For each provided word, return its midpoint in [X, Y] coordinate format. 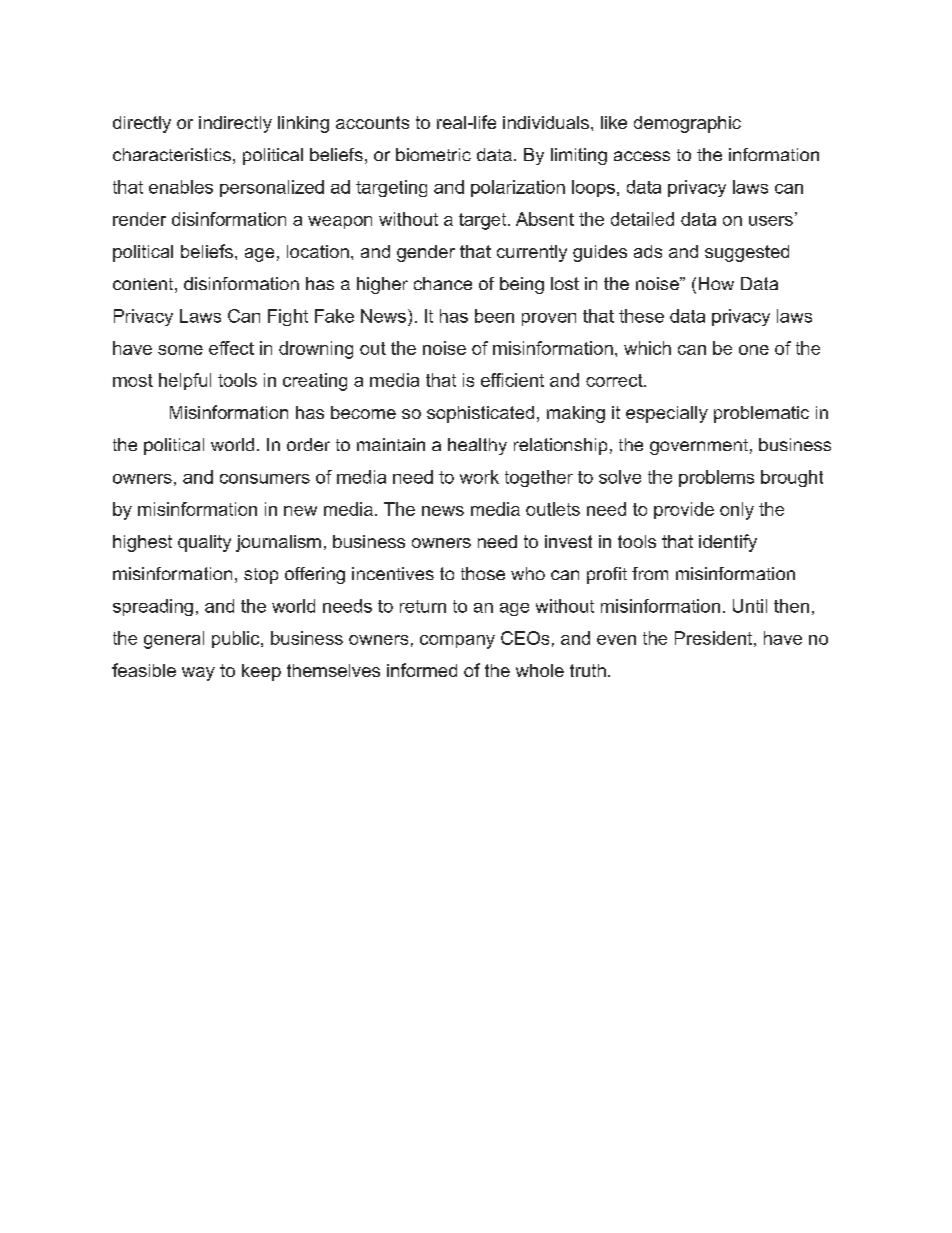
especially [667, 414]
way [198, 674]
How [716, 283]
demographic [687, 124]
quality [204, 543]
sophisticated [480, 414]
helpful [185, 381]
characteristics [172, 154]
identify [728, 543]
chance [443, 283]
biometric [433, 154]
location [318, 251]
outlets [553, 509]
